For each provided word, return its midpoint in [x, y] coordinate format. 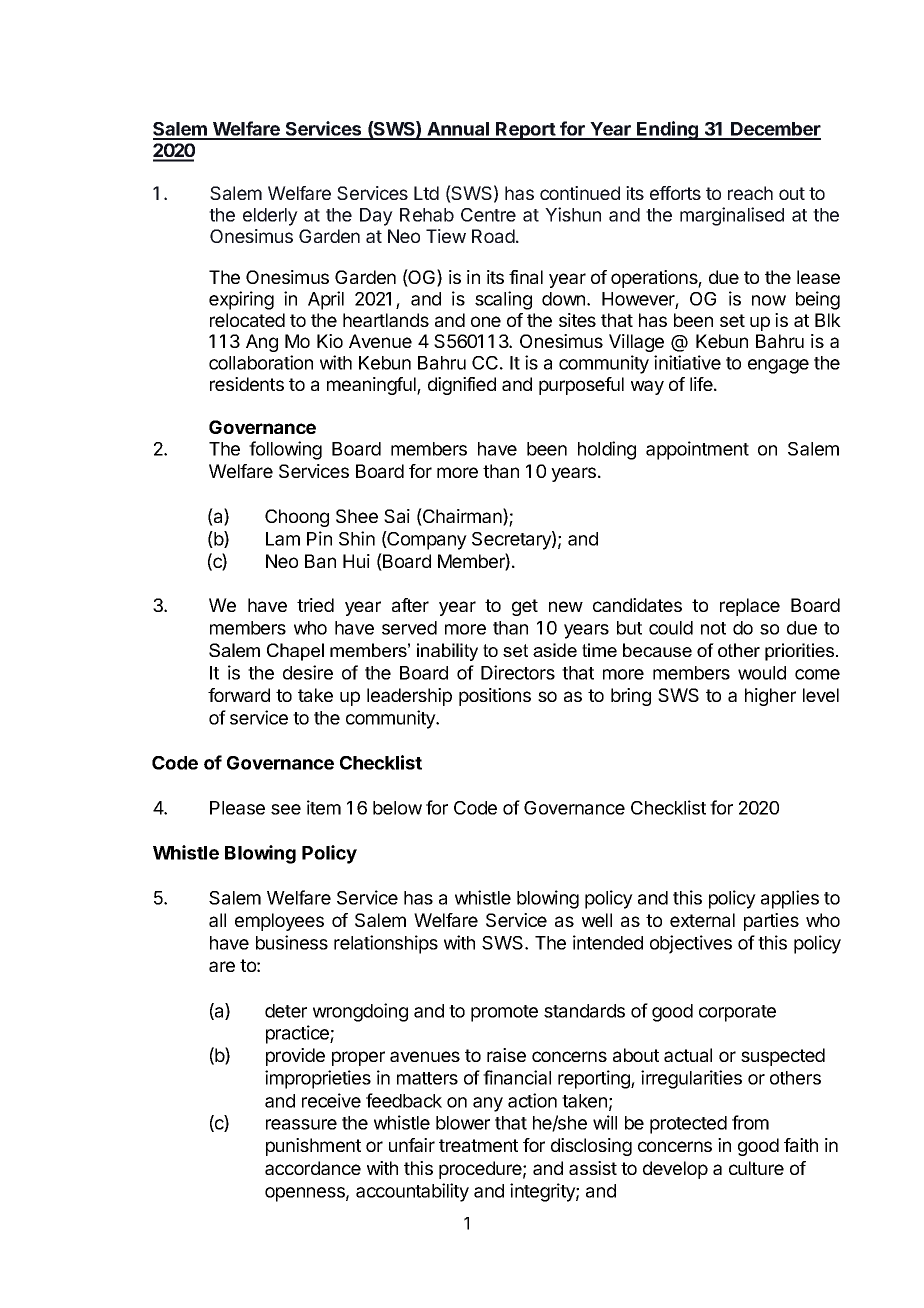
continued [580, 193]
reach [750, 193]
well [597, 920]
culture [756, 1168]
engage [778, 366]
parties [771, 922]
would [762, 673]
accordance [313, 1168]
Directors [518, 672]
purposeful [581, 386]
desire [308, 672]
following [285, 450]
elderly [270, 217]
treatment [478, 1145]
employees [279, 922]
